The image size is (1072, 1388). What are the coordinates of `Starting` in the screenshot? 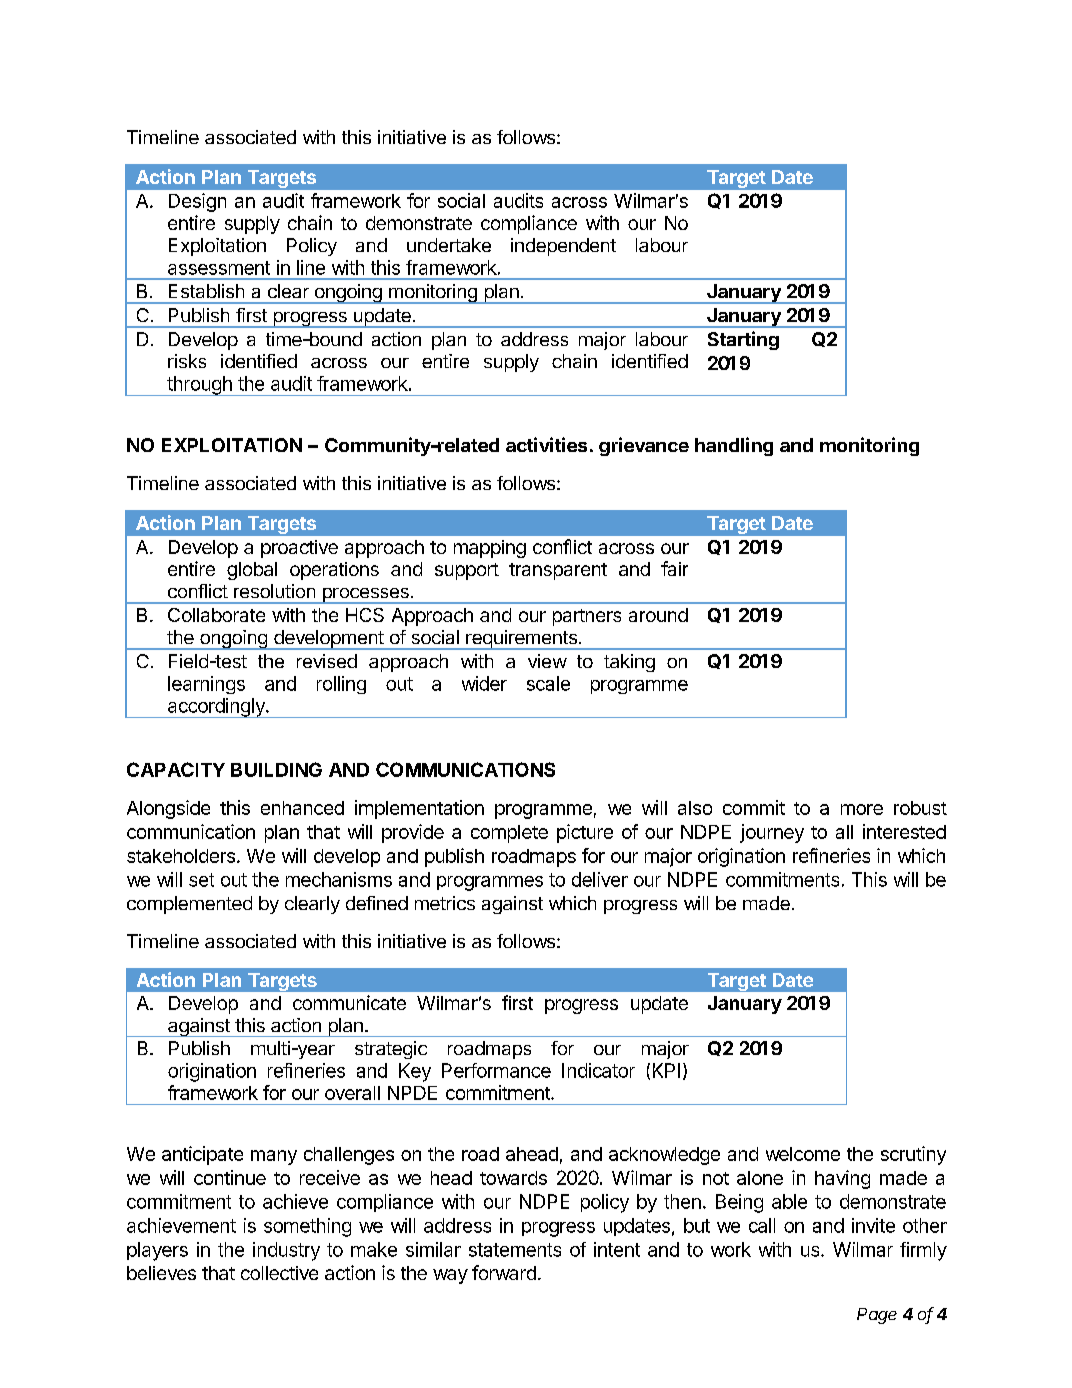 It's located at (743, 340).
